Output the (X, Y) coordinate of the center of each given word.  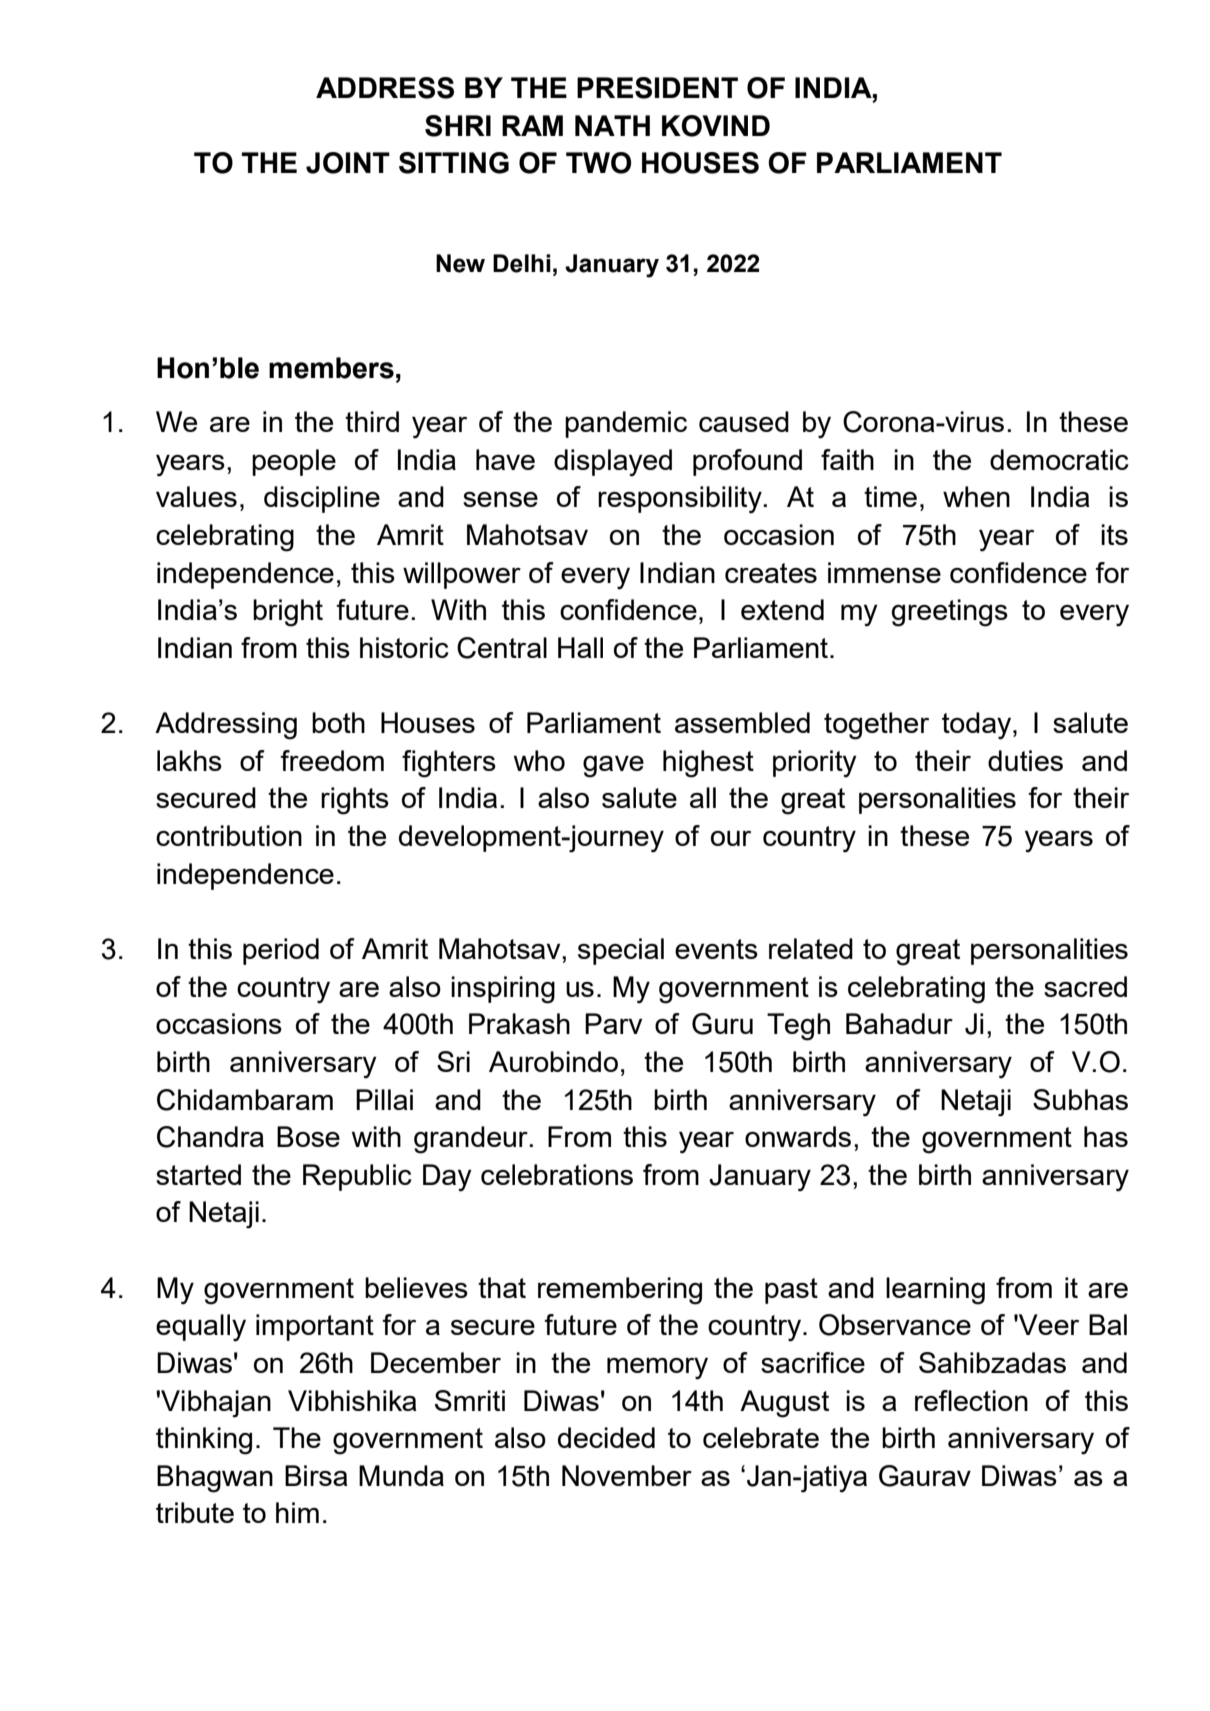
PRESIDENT (657, 88)
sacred (1085, 986)
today (978, 726)
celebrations (557, 1174)
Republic (357, 1177)
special (621, 951)
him (297, 1512)
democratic (1059, 459)
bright (288, 613)
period (281, 951)
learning (935, 1291)
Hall (580, 647)
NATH (612, 125)
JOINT (348, 163)
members (331, 368)
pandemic (626, 424)
